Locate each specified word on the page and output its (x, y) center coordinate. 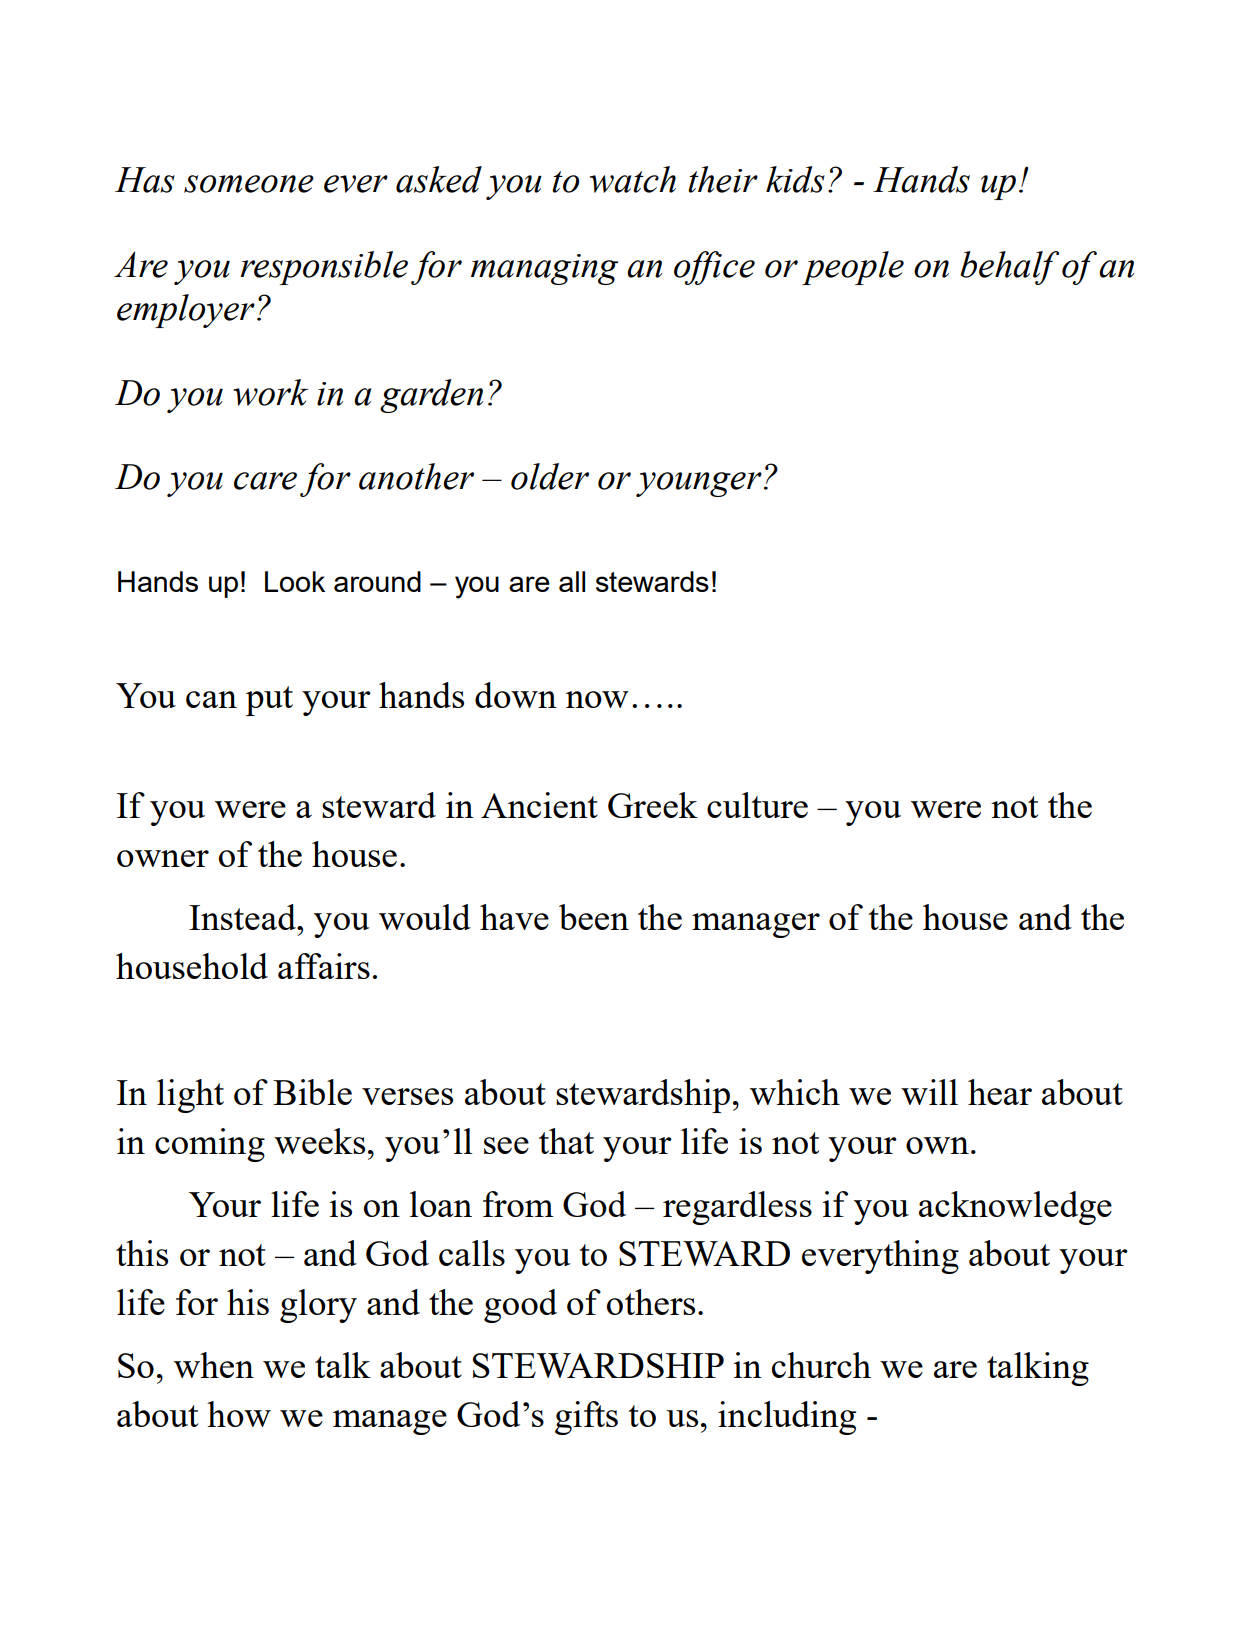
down (516, 695)
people (853, 268)
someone (249, 184)
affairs (324, 966)
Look (295, 581)
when (214, 1365)
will (929, 1092)
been (594, 917)
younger (699, 484)
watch (633, 179)
